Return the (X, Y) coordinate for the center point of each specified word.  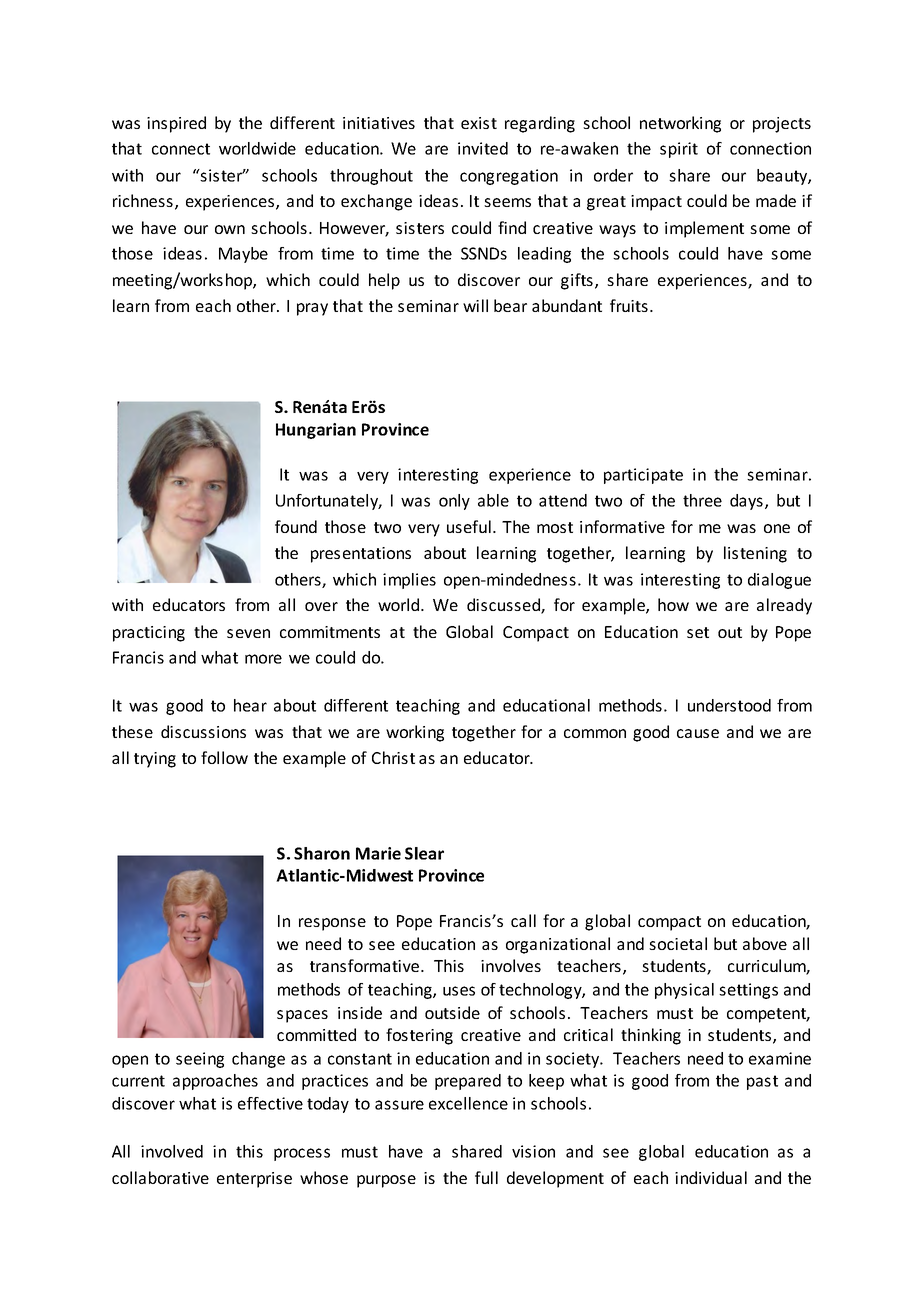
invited (483, 148)
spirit (679, 150)
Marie (378, 853)
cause (698, 733)
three (702, 500)
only (454, 502)
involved (172, 1151)
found (296, 526)
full (486, 1177)
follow (224, 757)
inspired (176, 124)
